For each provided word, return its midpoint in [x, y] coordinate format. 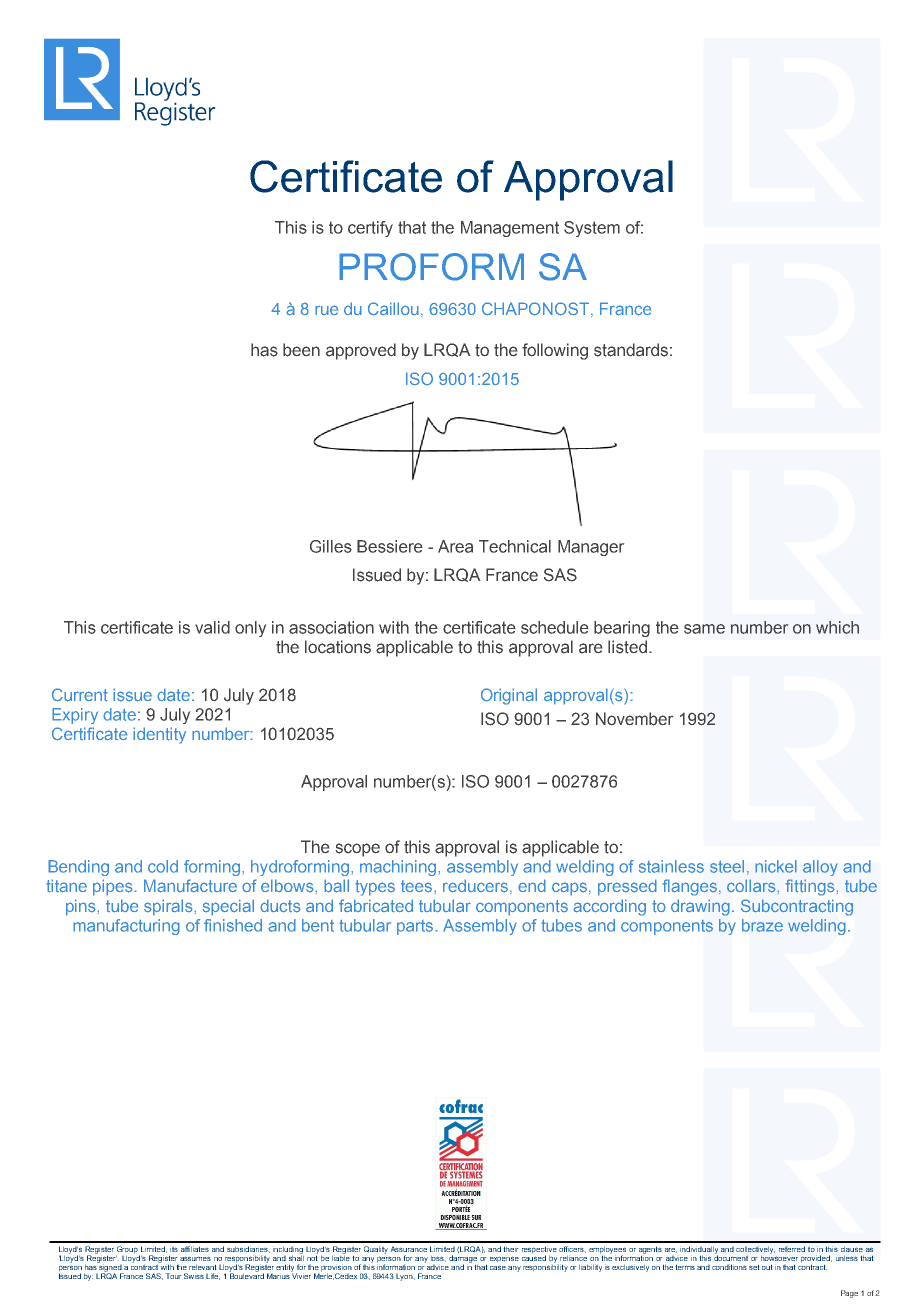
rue [326, 310]
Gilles [331, 546]
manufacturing [126, 927]
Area [455, 546]
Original [509, 696]
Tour [173, 1276]
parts [416, 927]
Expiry [75, 716]
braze [762, 925]
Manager [591, 548]
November [634, 719]
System [592, 229]
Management [510, 229]
